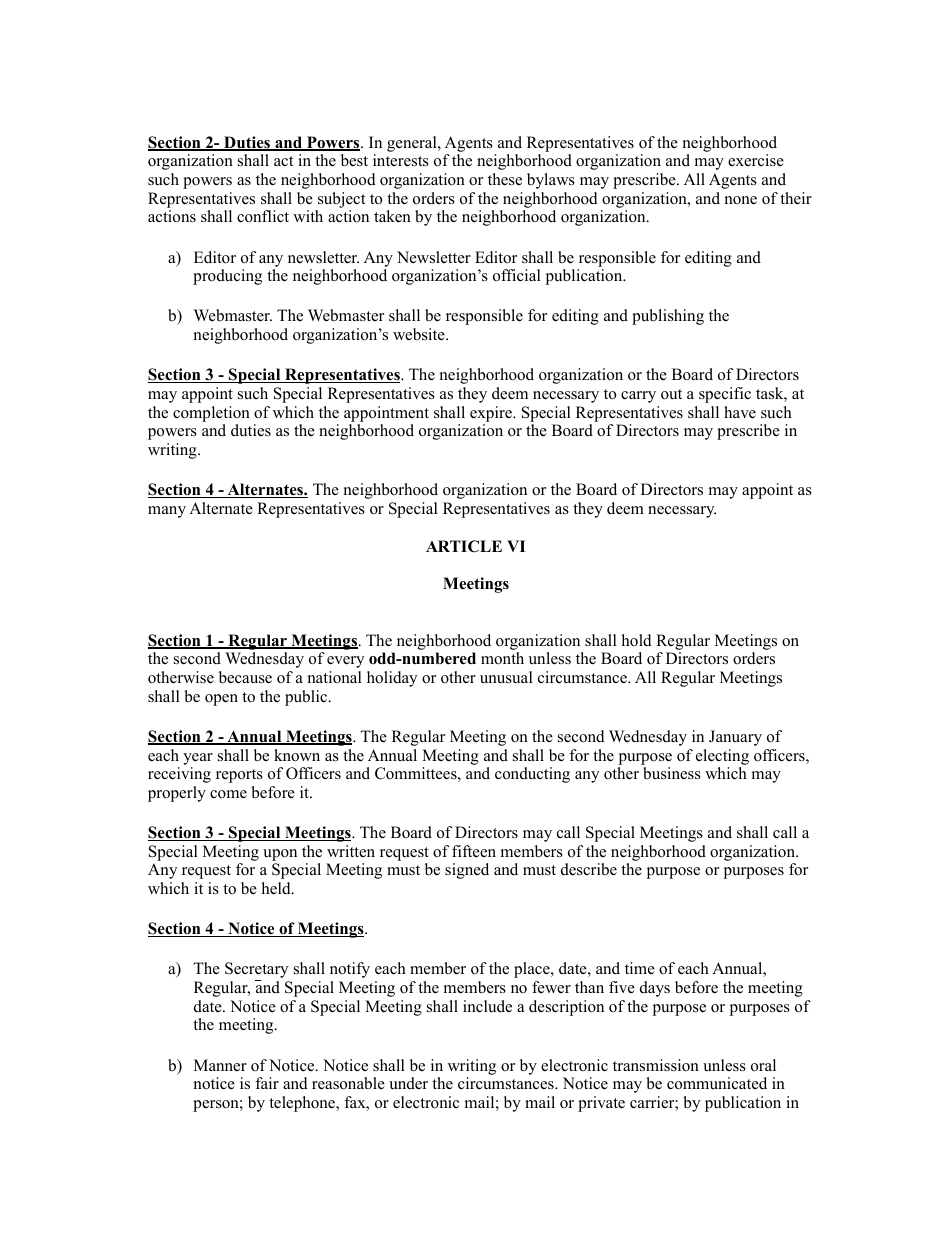 This page has width=952, height=1233. What do you see at coordinates (211, 414) in the page?
I see `completion` at bounding box center [211, 414].
